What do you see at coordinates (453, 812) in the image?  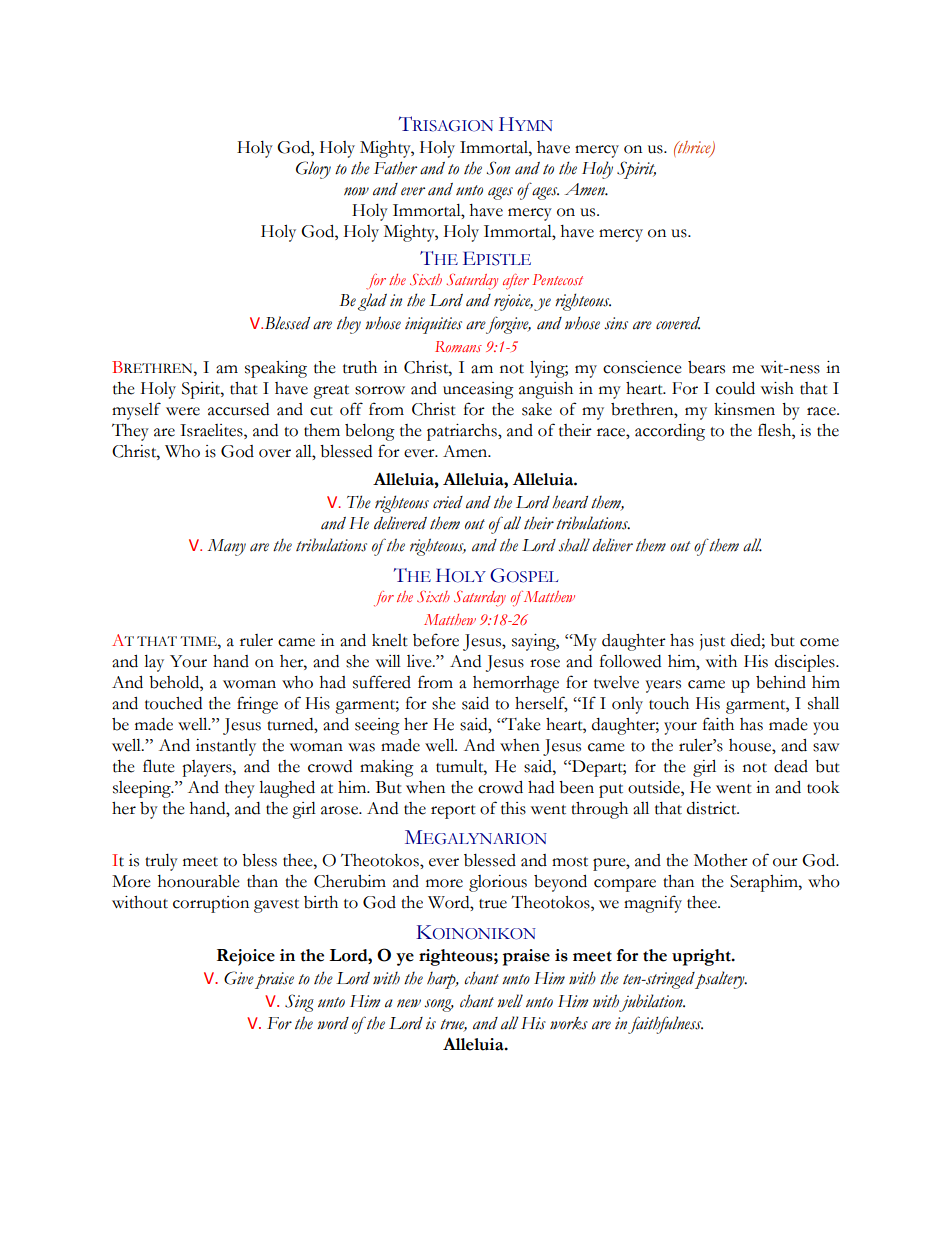 I see `report` at bounding box center [453, 812].
